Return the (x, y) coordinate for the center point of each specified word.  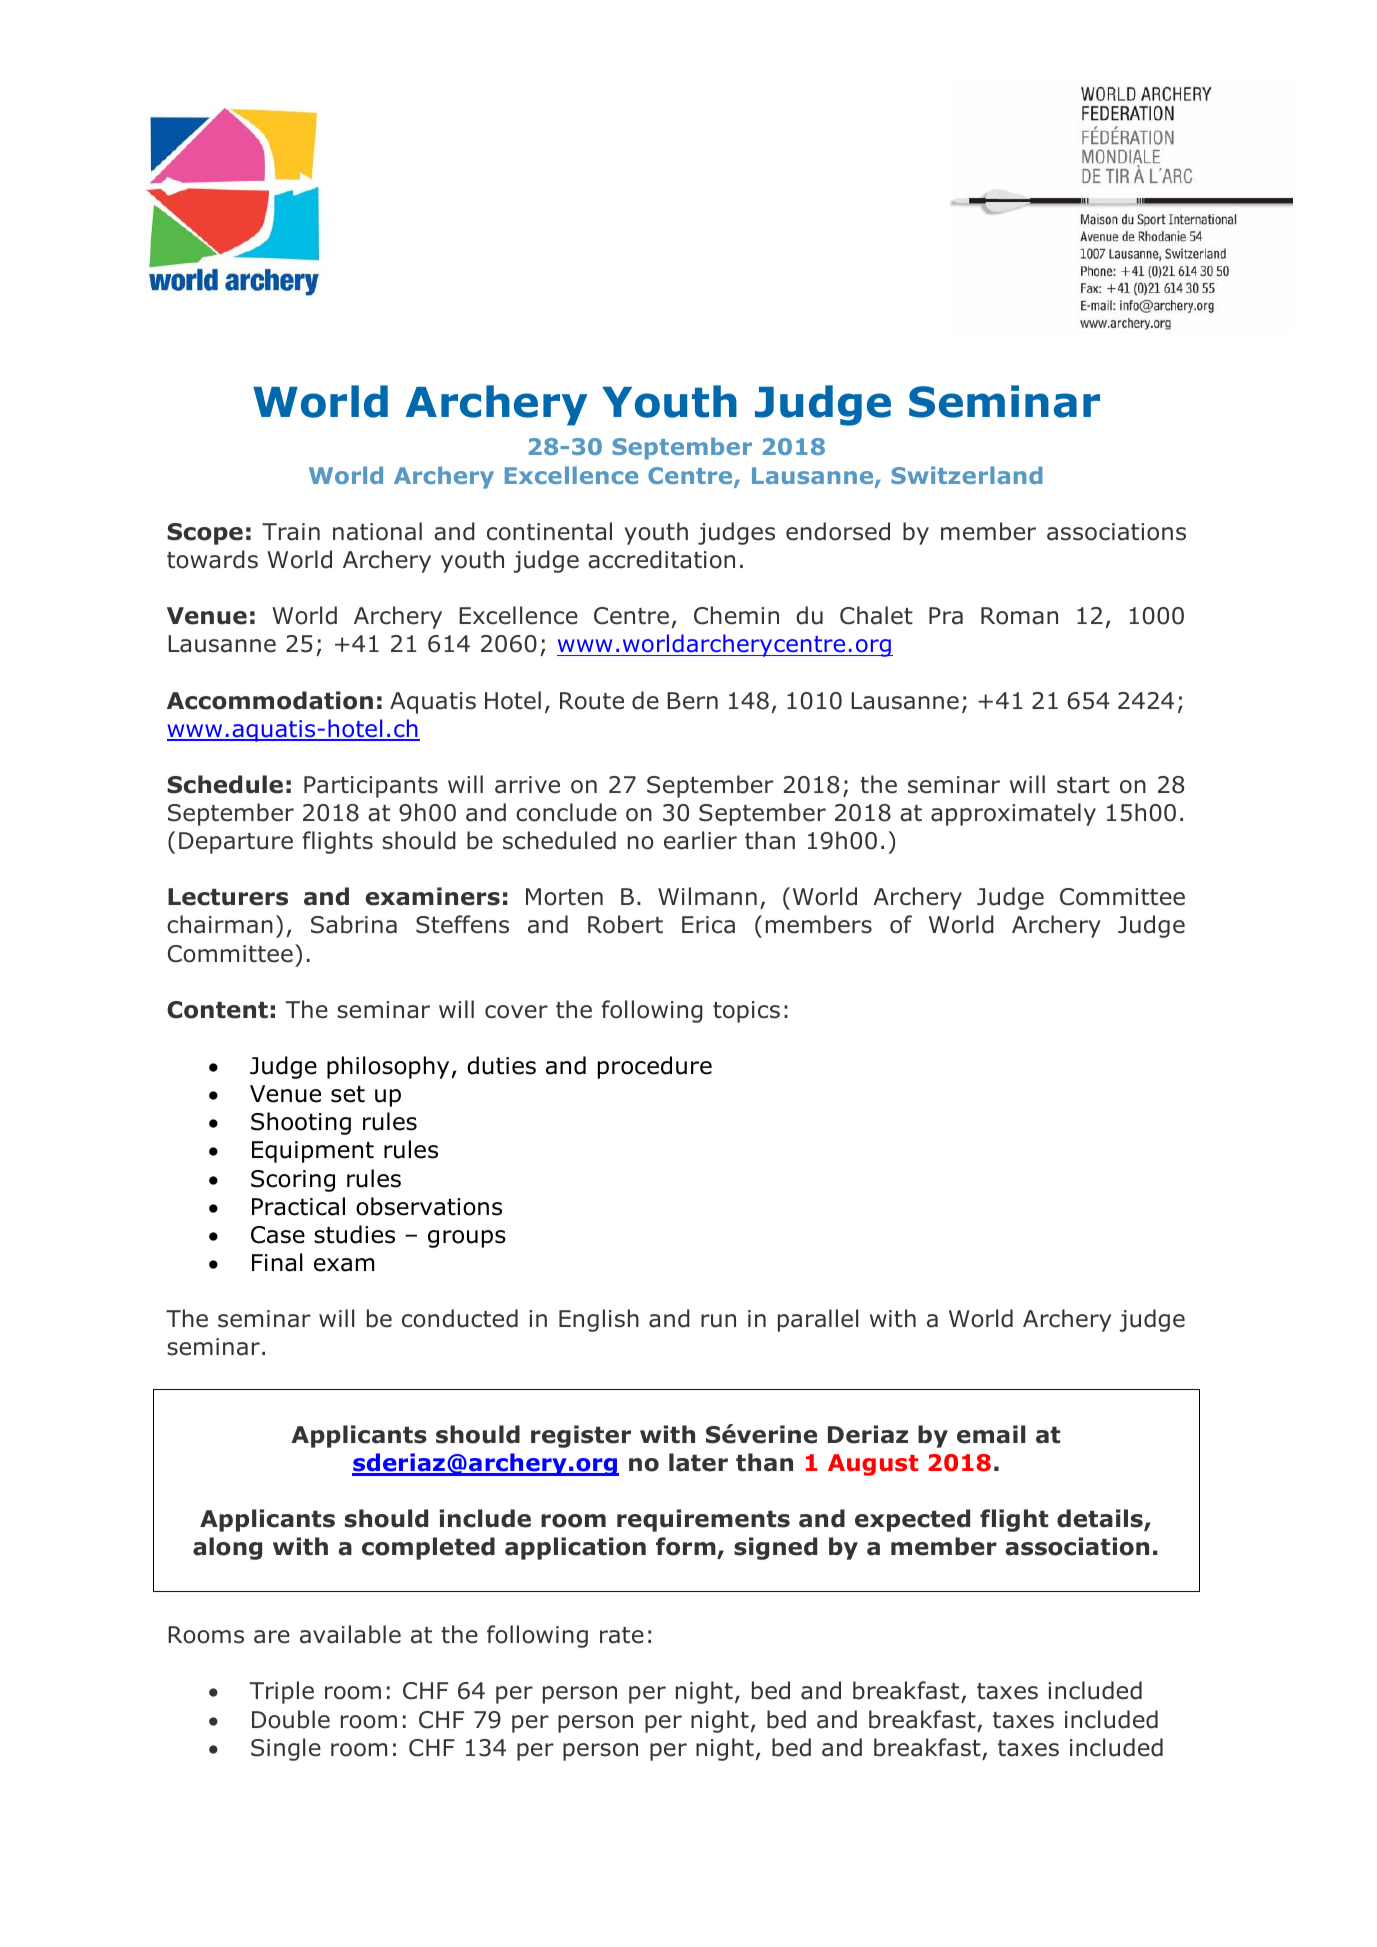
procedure (655, 1067)
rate (622, 1635)
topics (746, 1012)
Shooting (301, 1123)
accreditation (661, 559)
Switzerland (966, 475)
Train (291, 532)
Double (291, 1719)
